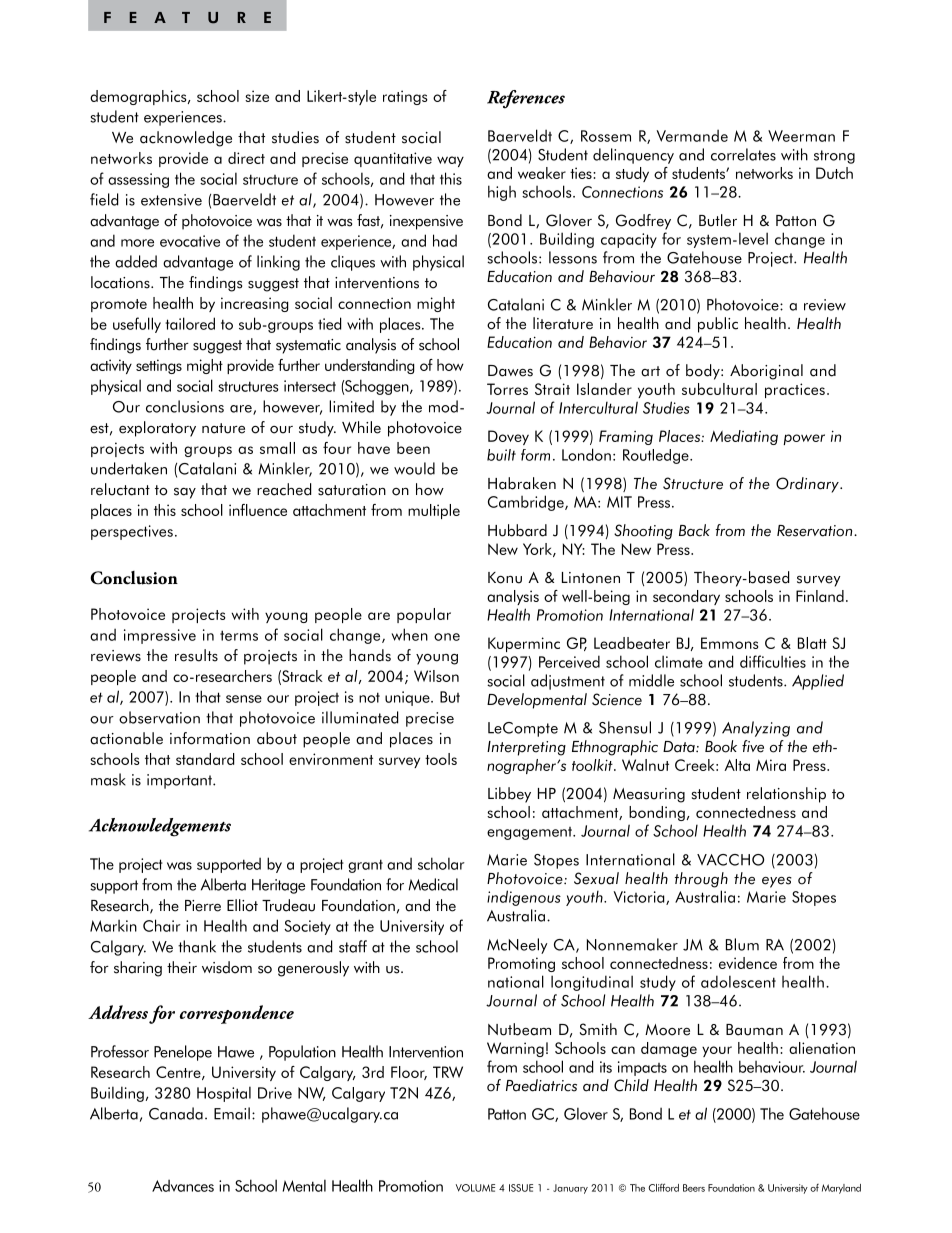  I want to click on results, so click(196, 655).
